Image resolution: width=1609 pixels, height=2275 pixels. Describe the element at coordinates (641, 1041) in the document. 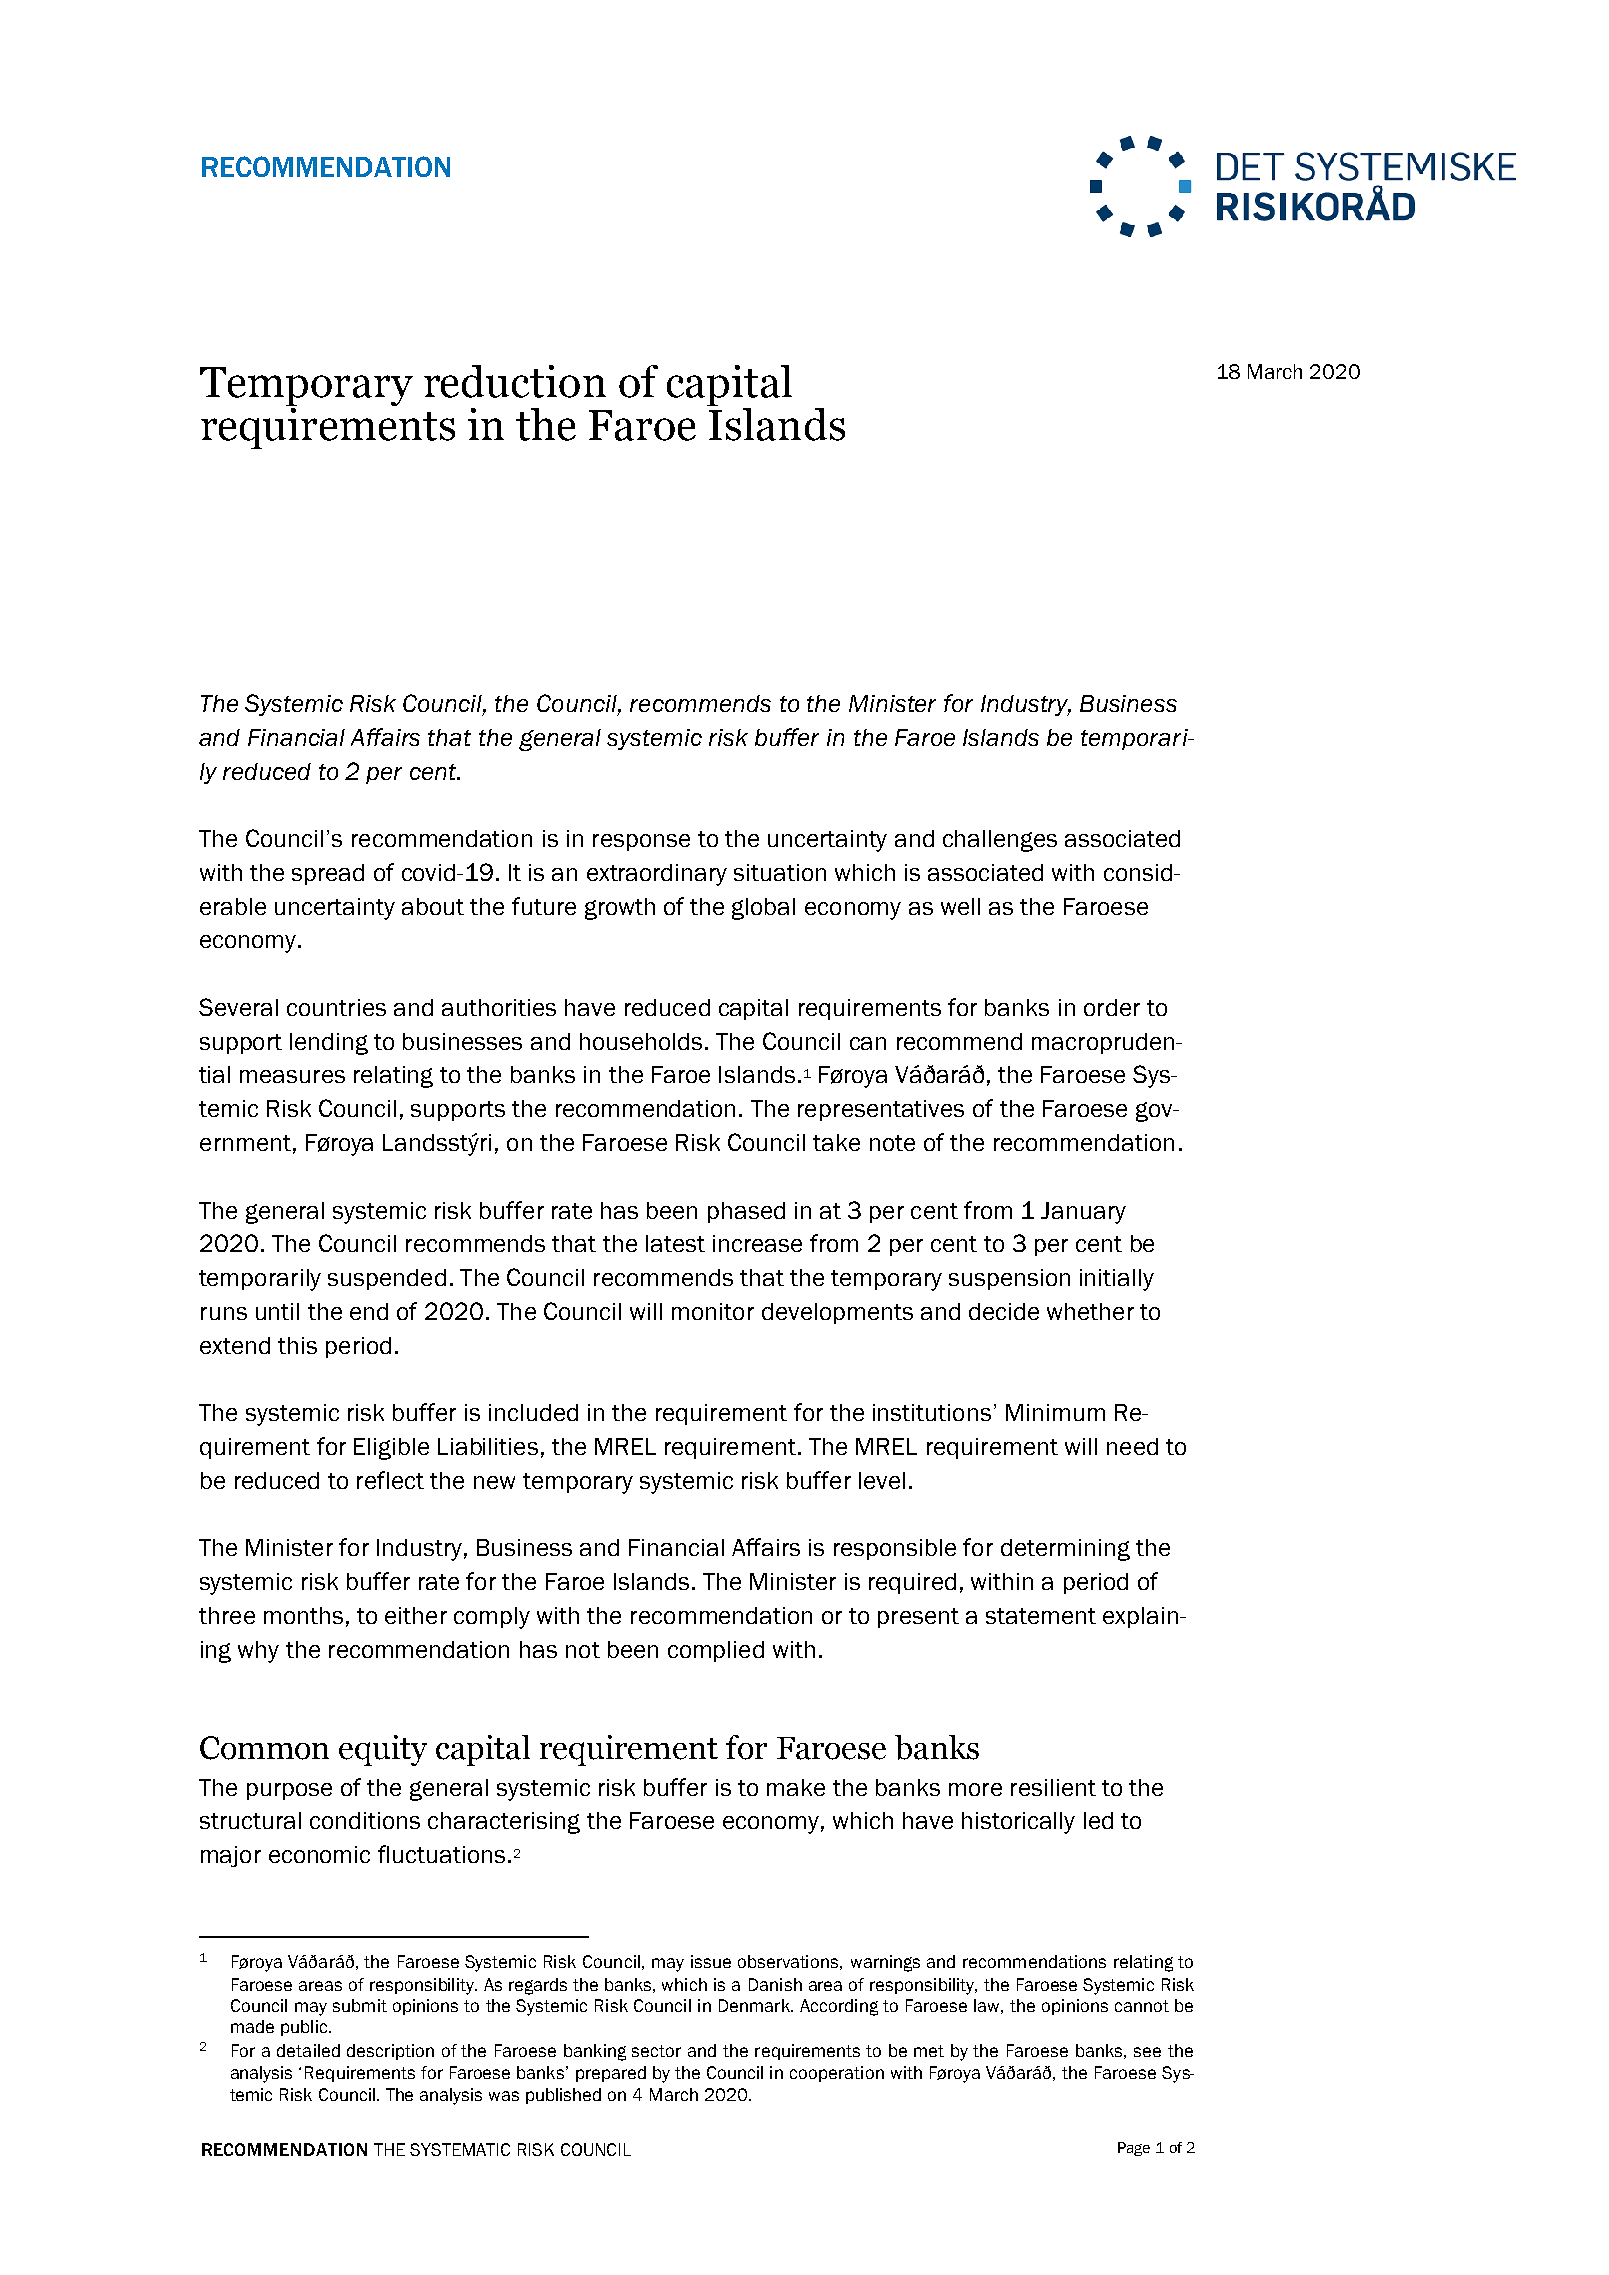

I see `households` at that location.
